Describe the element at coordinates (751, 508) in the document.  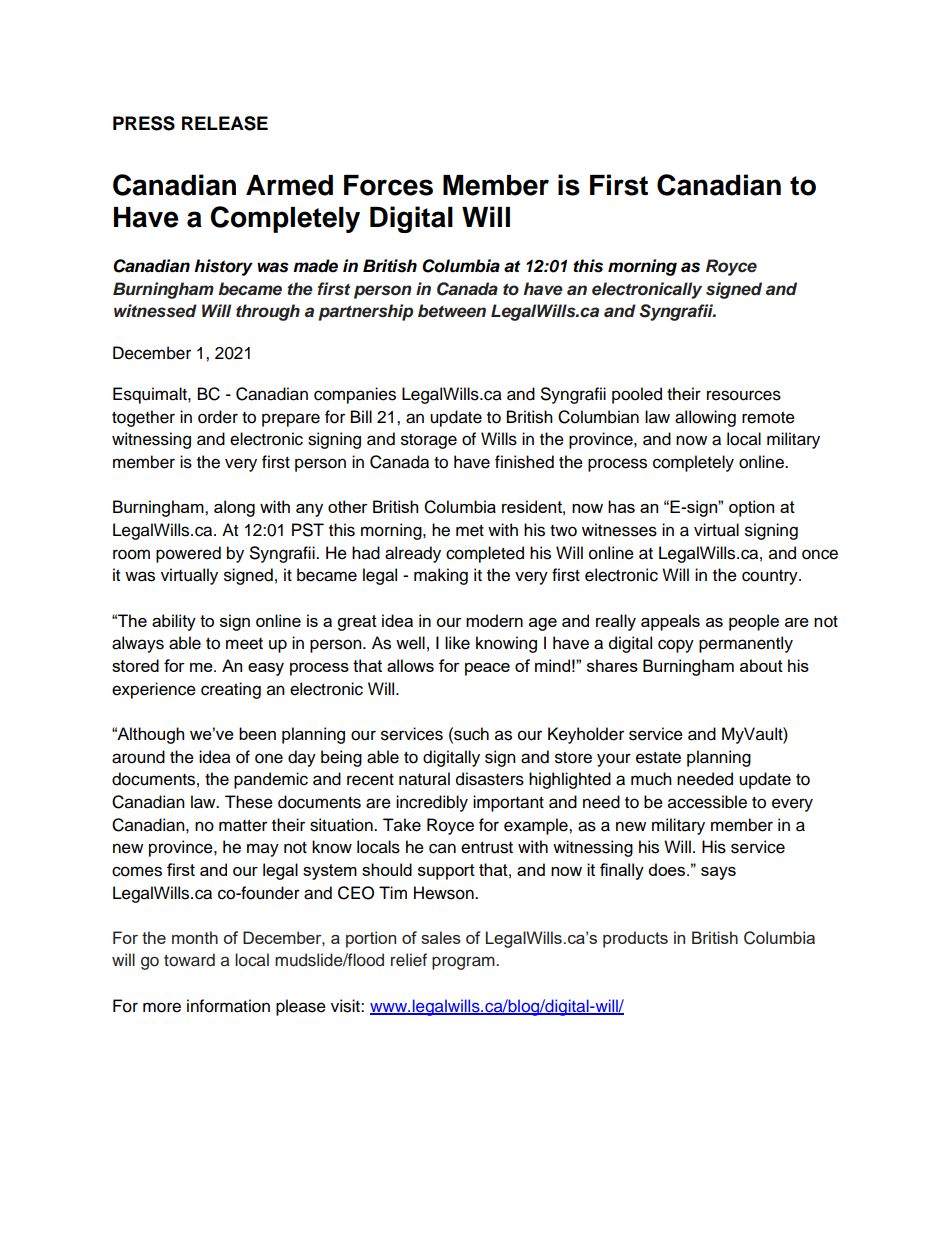
I see `option` at that location.
